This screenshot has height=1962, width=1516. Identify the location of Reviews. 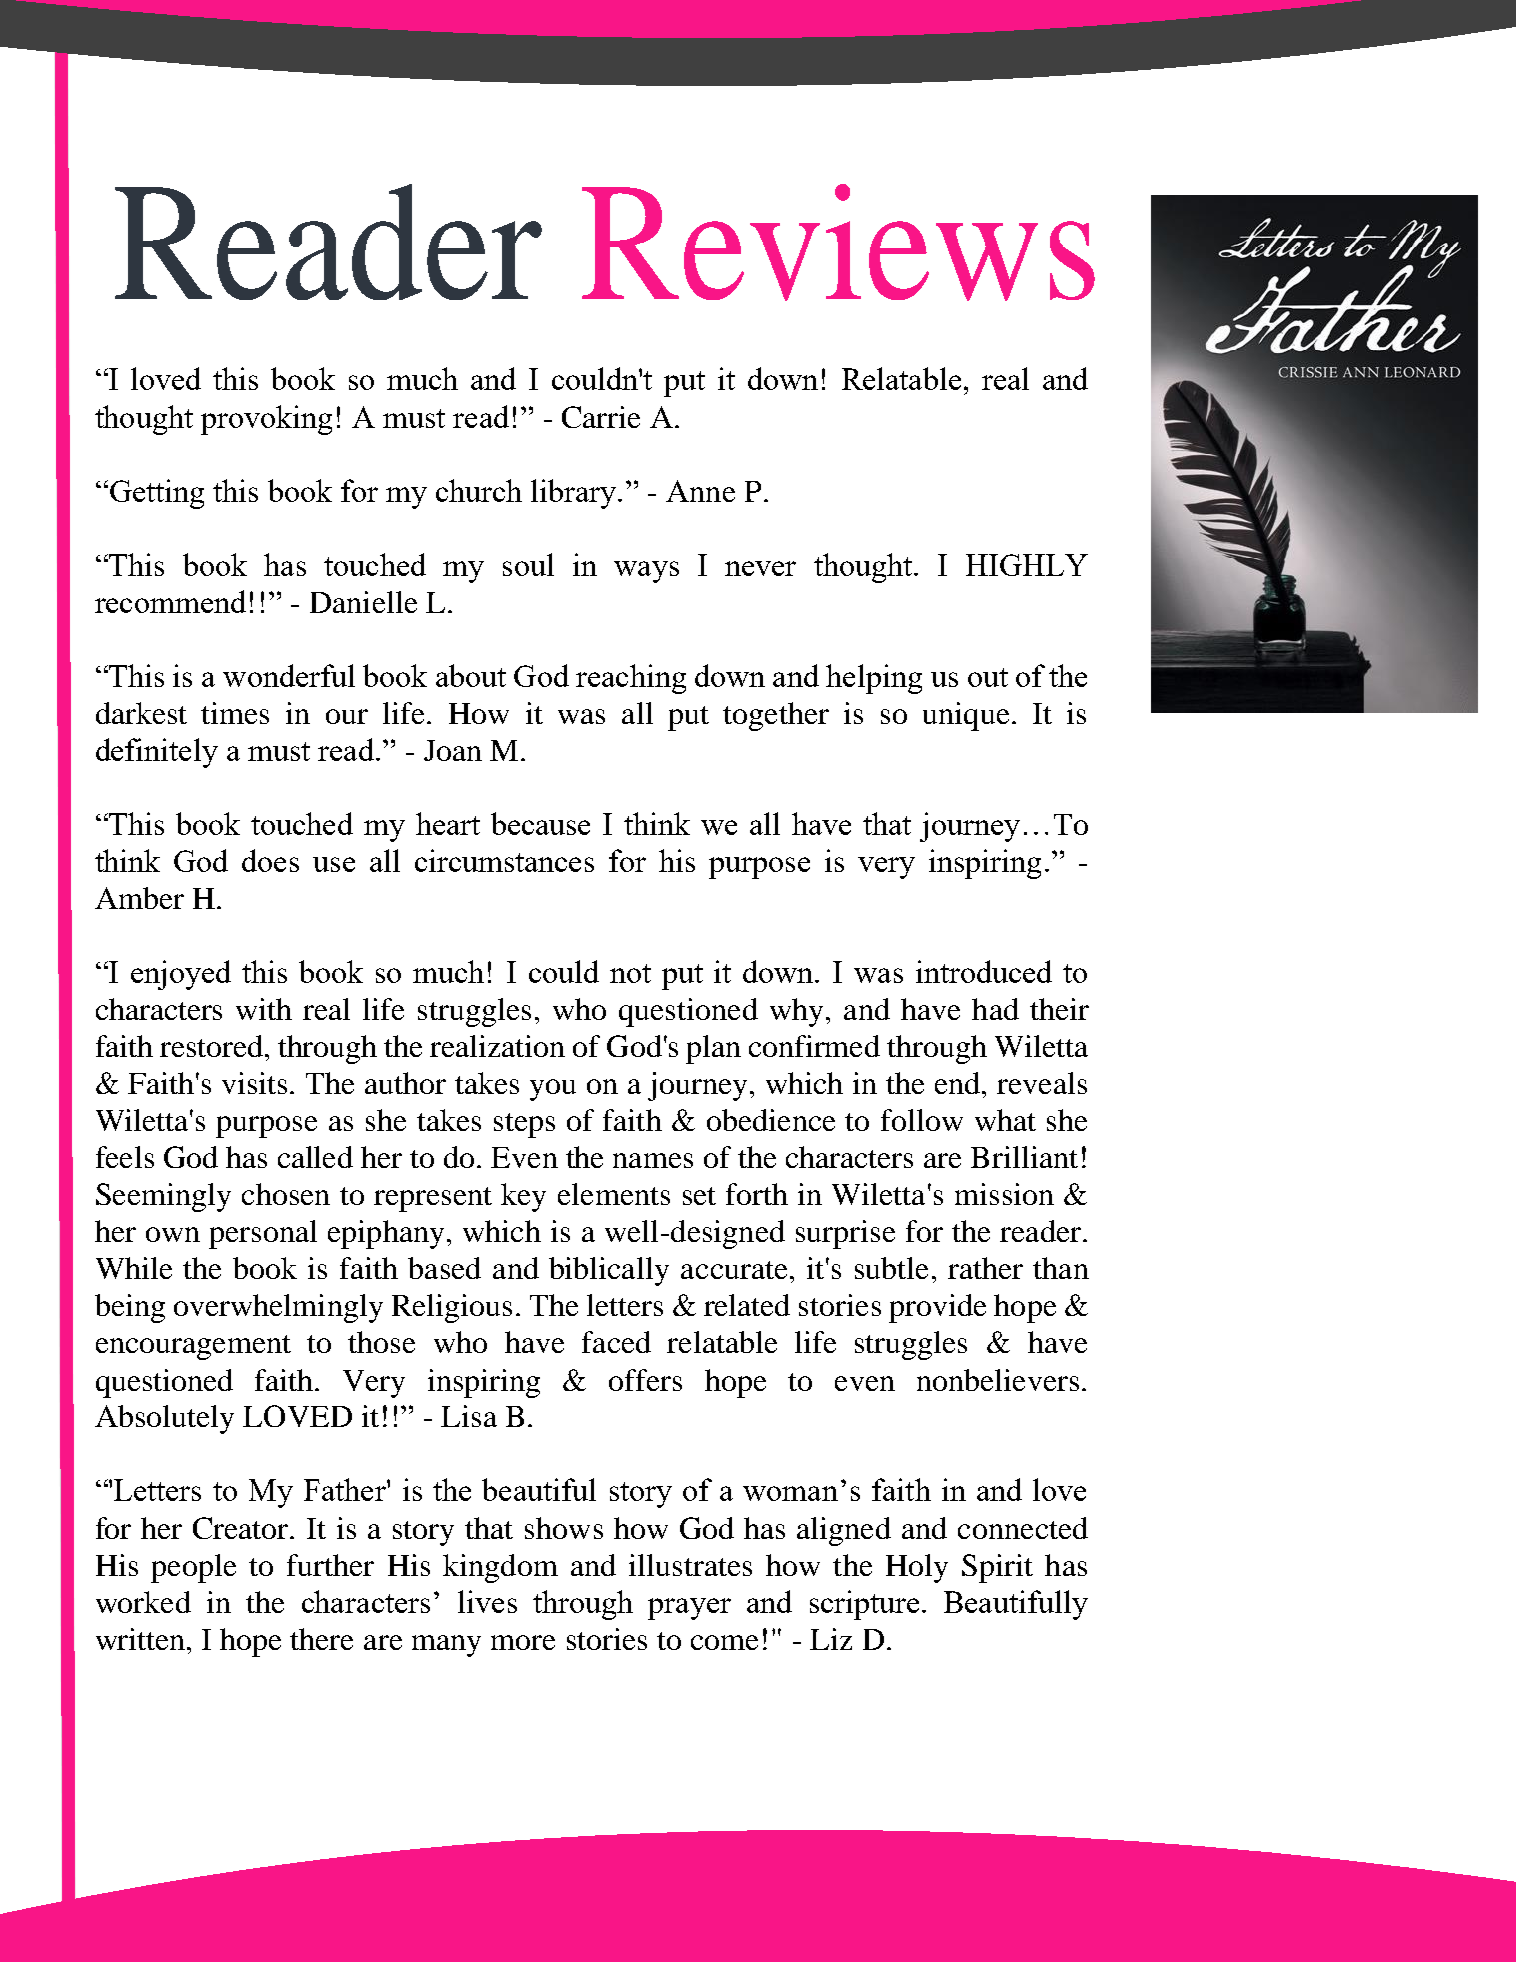
(838, 242).
